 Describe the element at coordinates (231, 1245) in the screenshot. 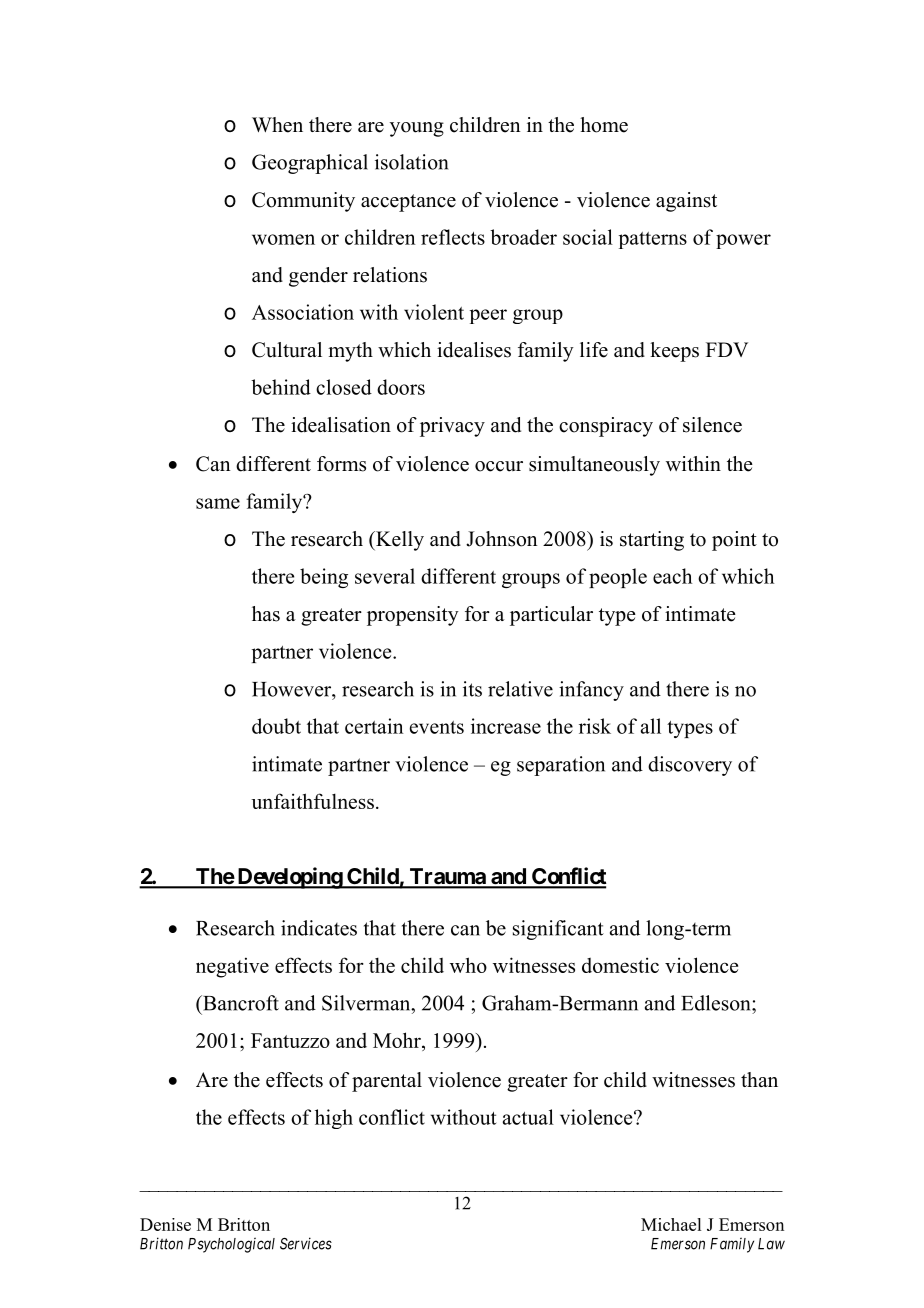

I see `Psychological` at that location.
